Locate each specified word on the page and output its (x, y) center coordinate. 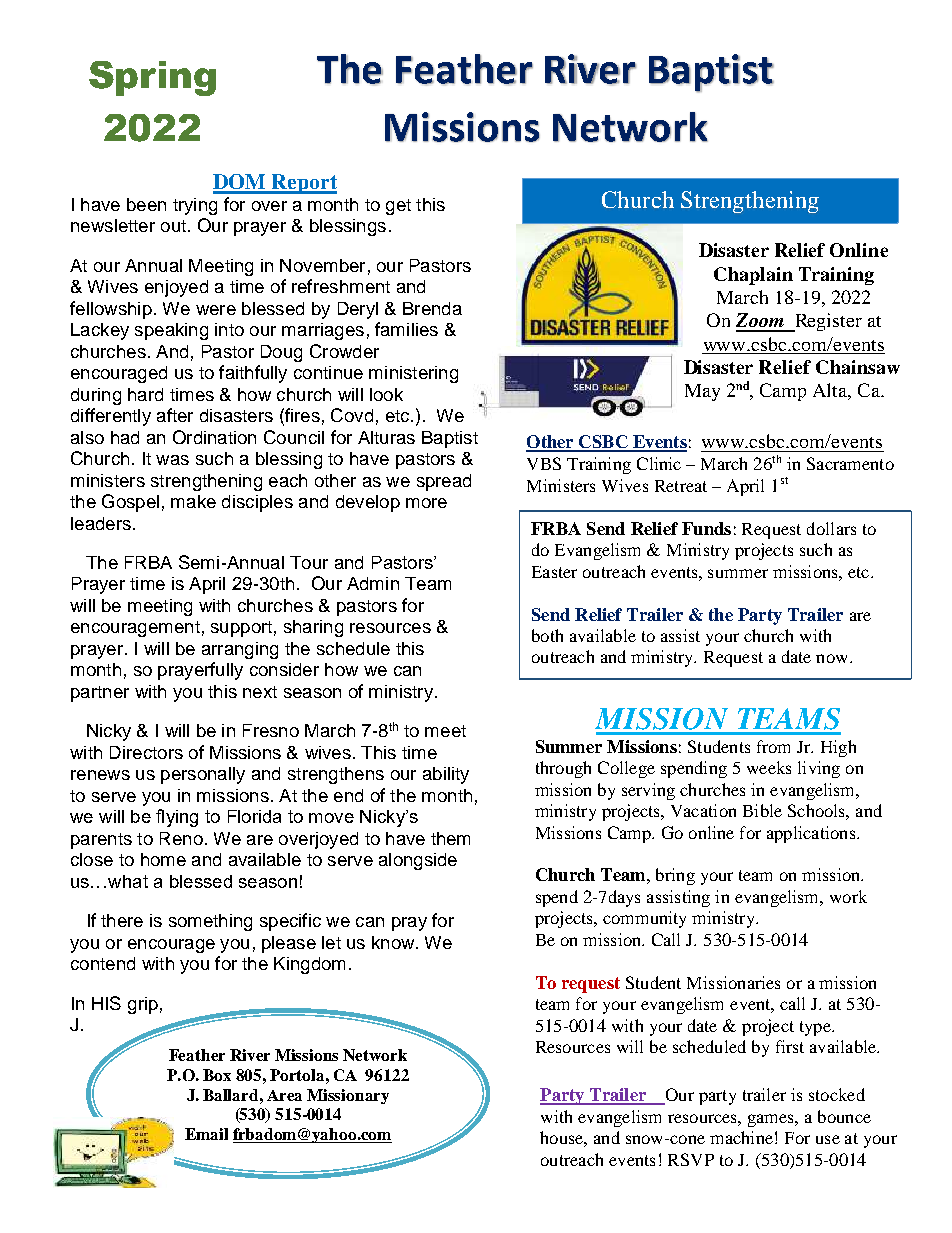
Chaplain (753, 276)
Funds (706, 528)
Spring (152, 78)
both (547, 635)
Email (206, 1134)
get (398, 207)
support (241, 629)
